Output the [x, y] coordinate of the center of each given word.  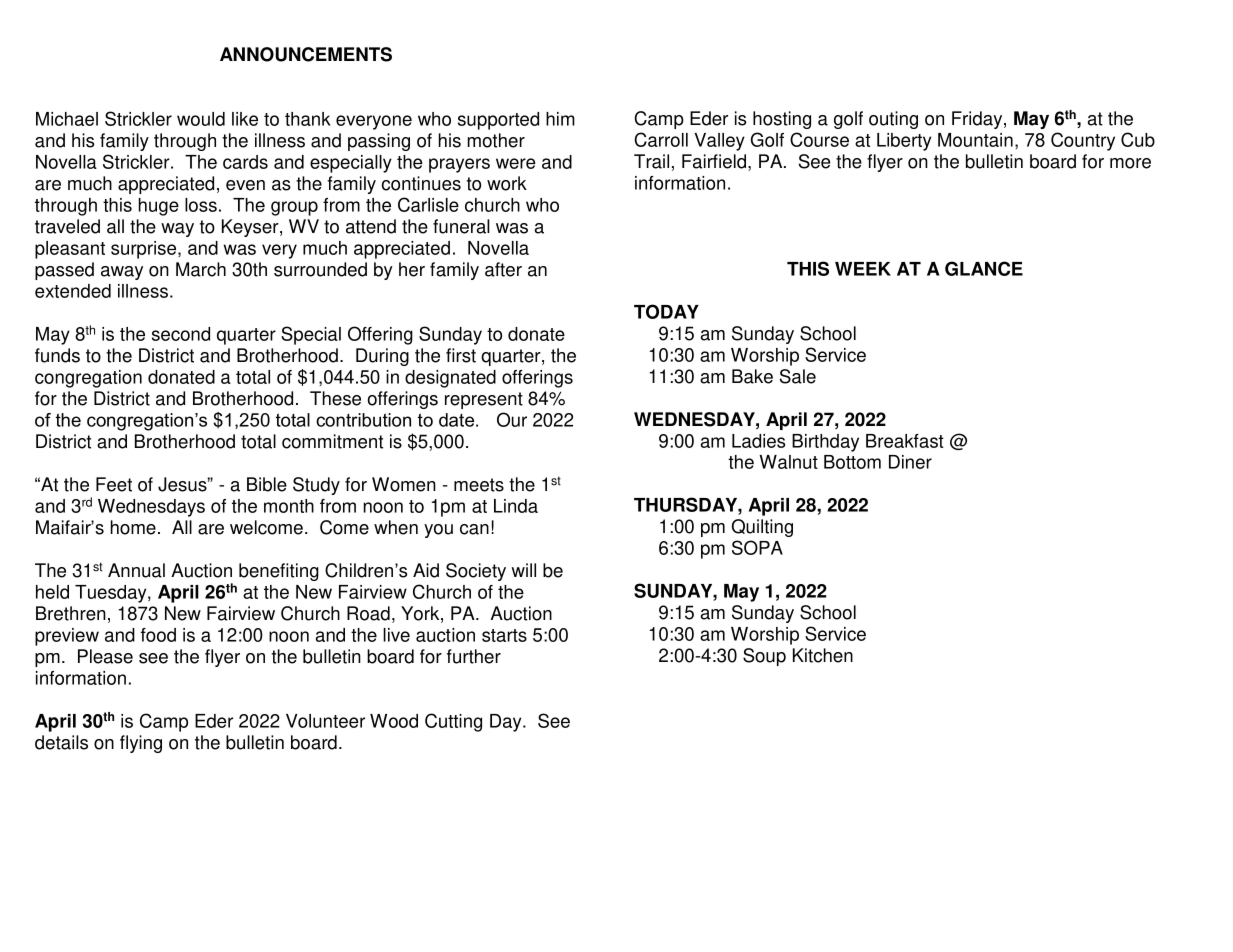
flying [141, 744]
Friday [978, 120]
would [201, 119]
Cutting [453, 722]
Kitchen [823, 655]
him [560, 119]
